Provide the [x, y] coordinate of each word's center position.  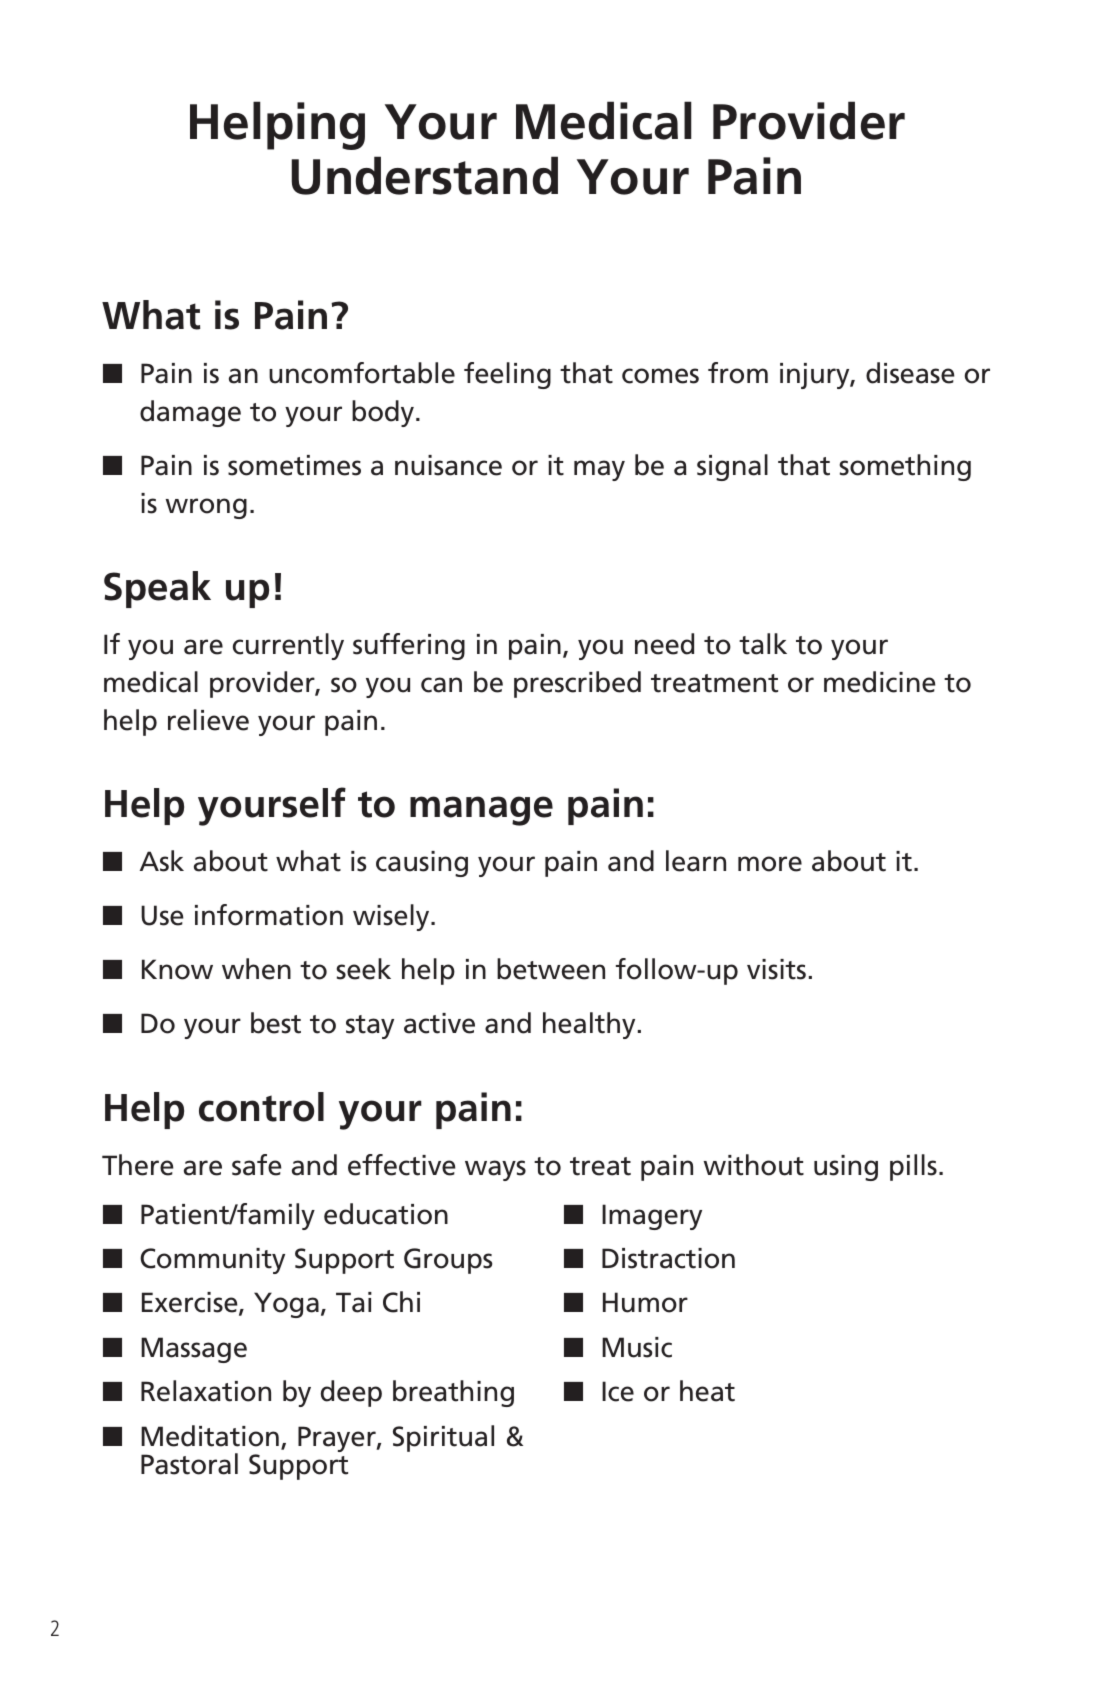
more [770, 864]
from [738, 373]
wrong [206, 508]
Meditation [210, 1436]
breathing [453, 1393]
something [905, 467]
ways [495, 1170]
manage [481, 811]
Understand [424, 175]
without [753, 1165]
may [599, 470]
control [261, 1107]
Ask [162, 861]
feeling [507, 375]
